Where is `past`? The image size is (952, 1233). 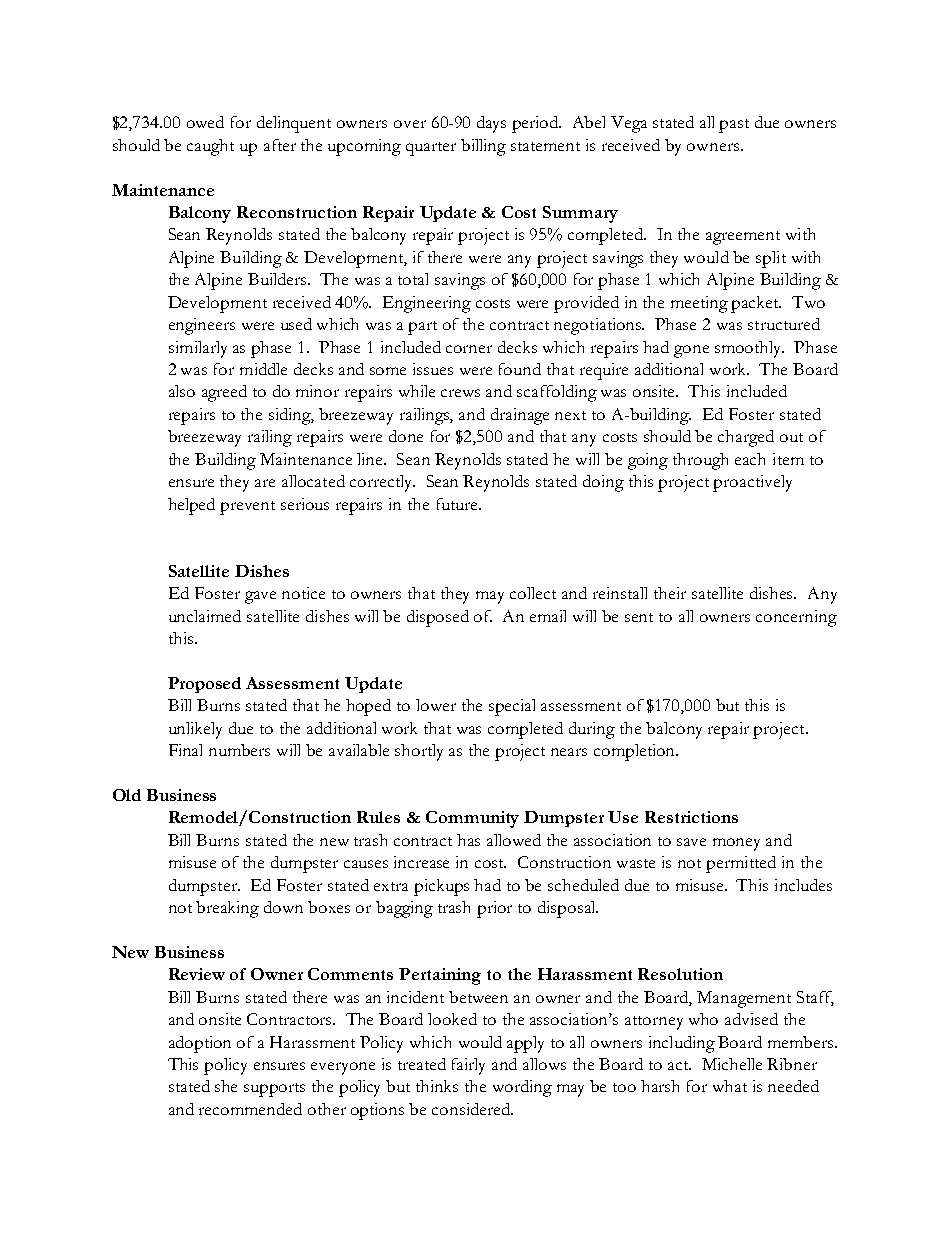 past is located at coordinates (734, 126).
